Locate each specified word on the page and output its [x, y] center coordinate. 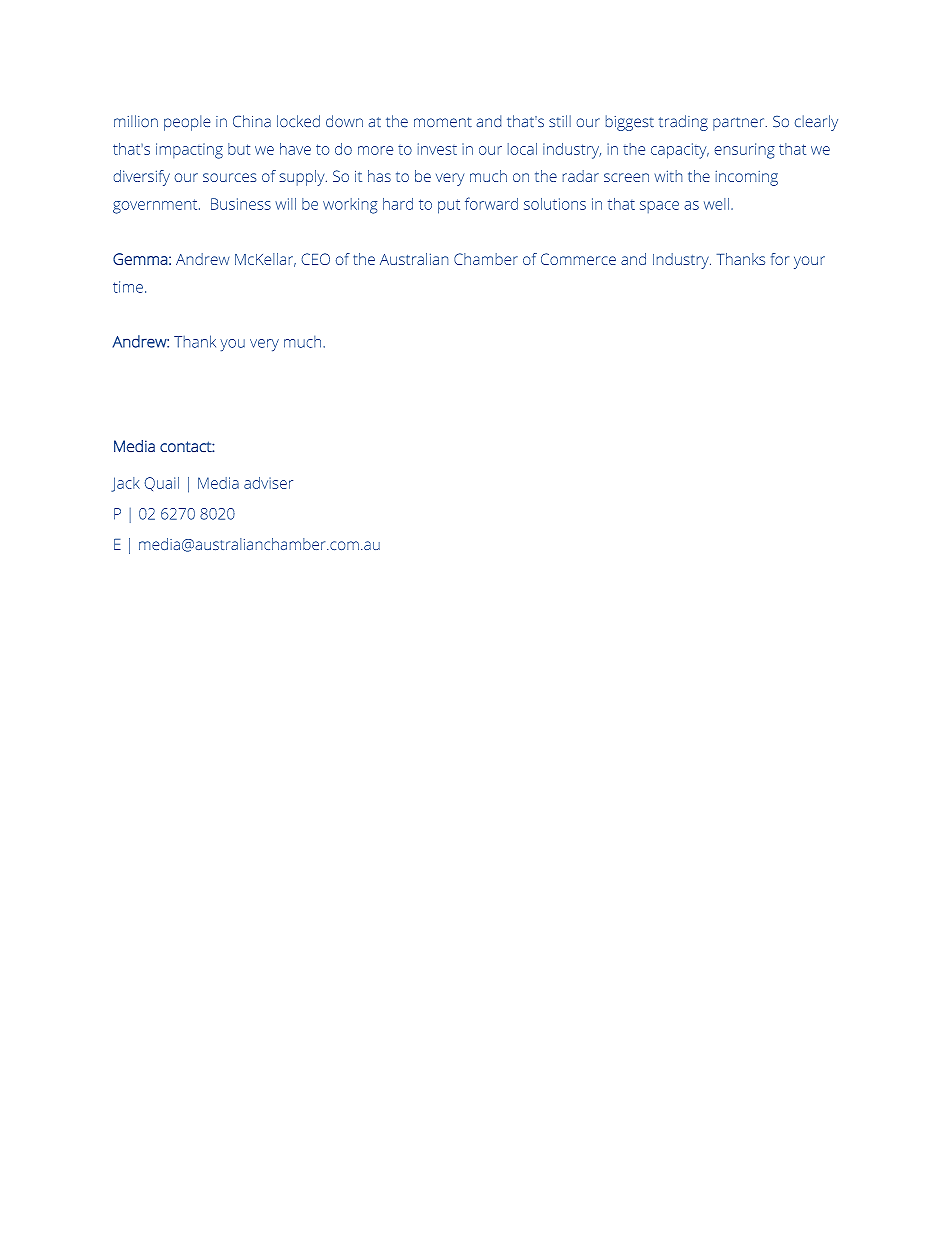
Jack [125, 484]
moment [443, 122]
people [187, 123]
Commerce [578, 259]
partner [740, 124]
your [809, 262]
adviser [268, 483]
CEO [316, 259]
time [128, 287]
